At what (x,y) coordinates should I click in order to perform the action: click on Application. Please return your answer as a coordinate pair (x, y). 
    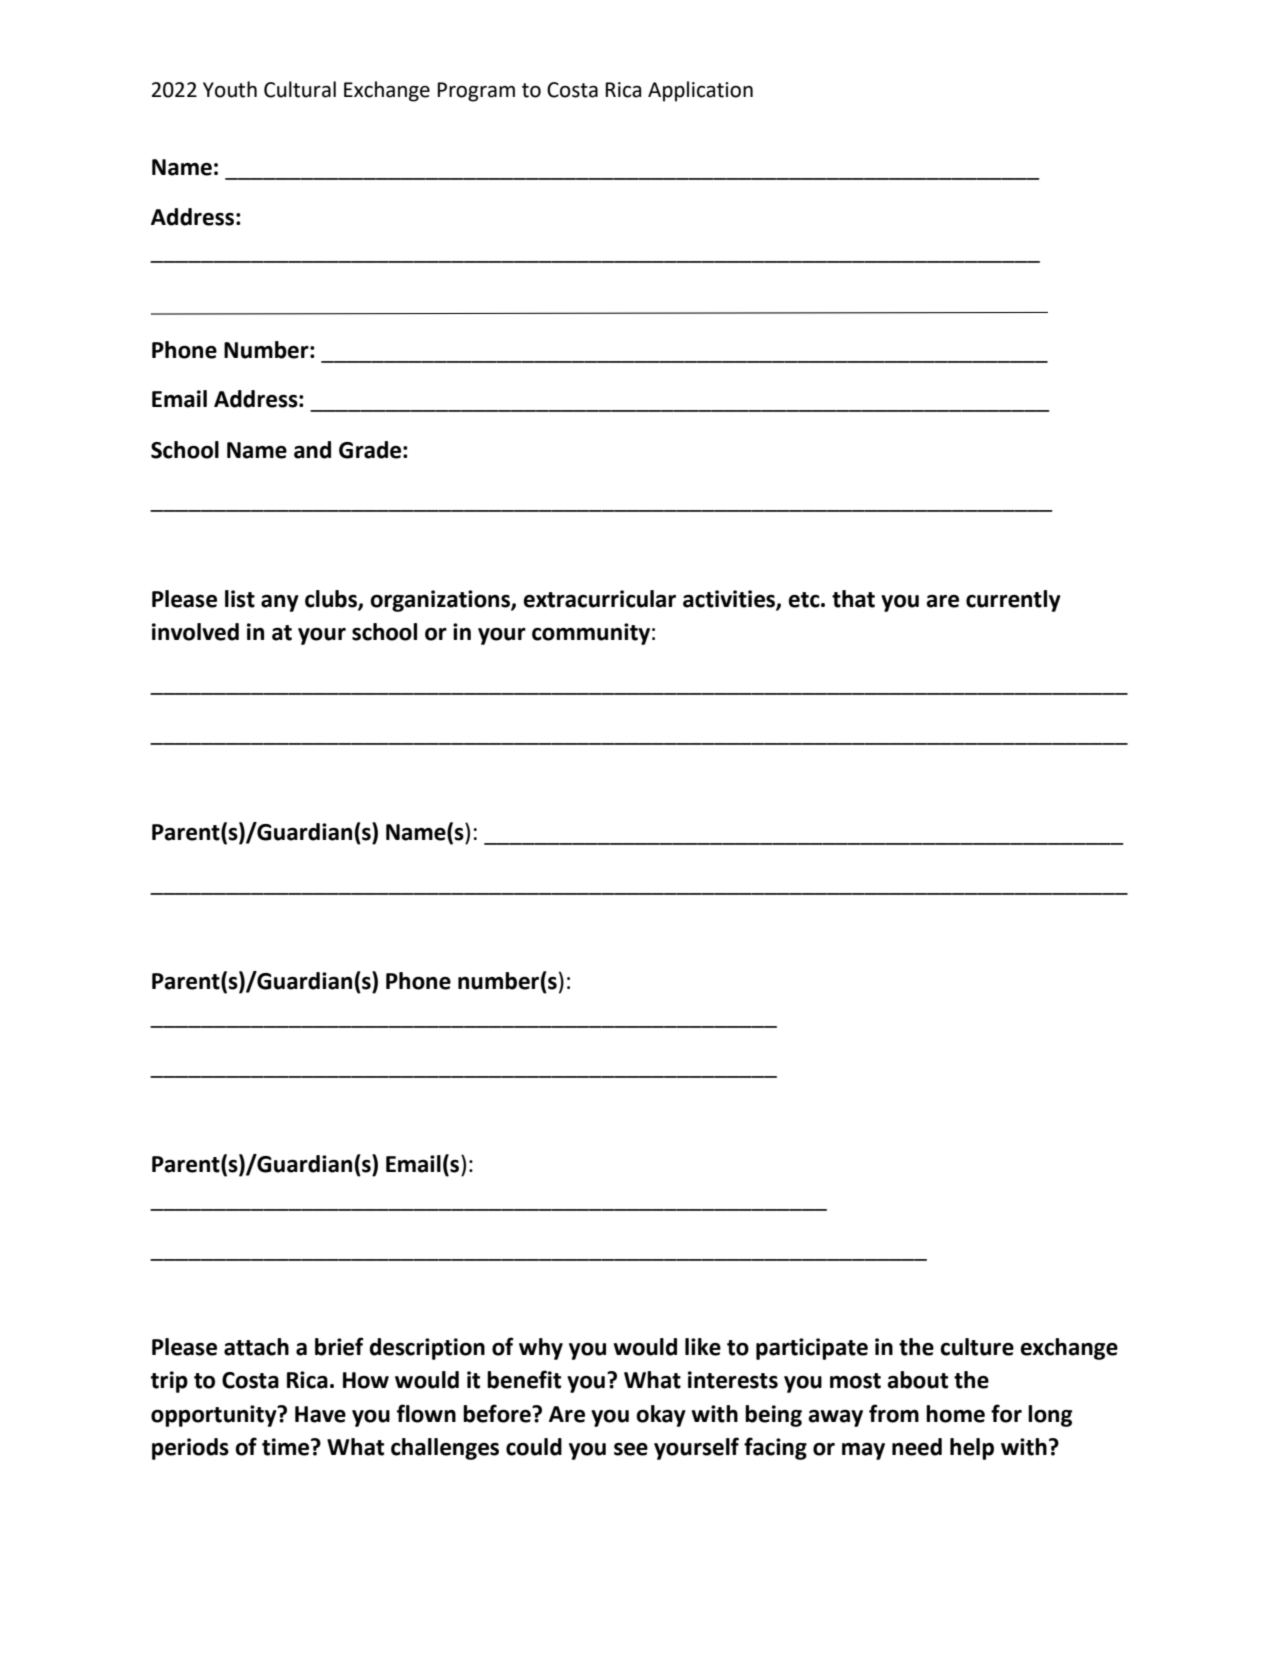
    Looking at the image, I should click on (700, 91).
